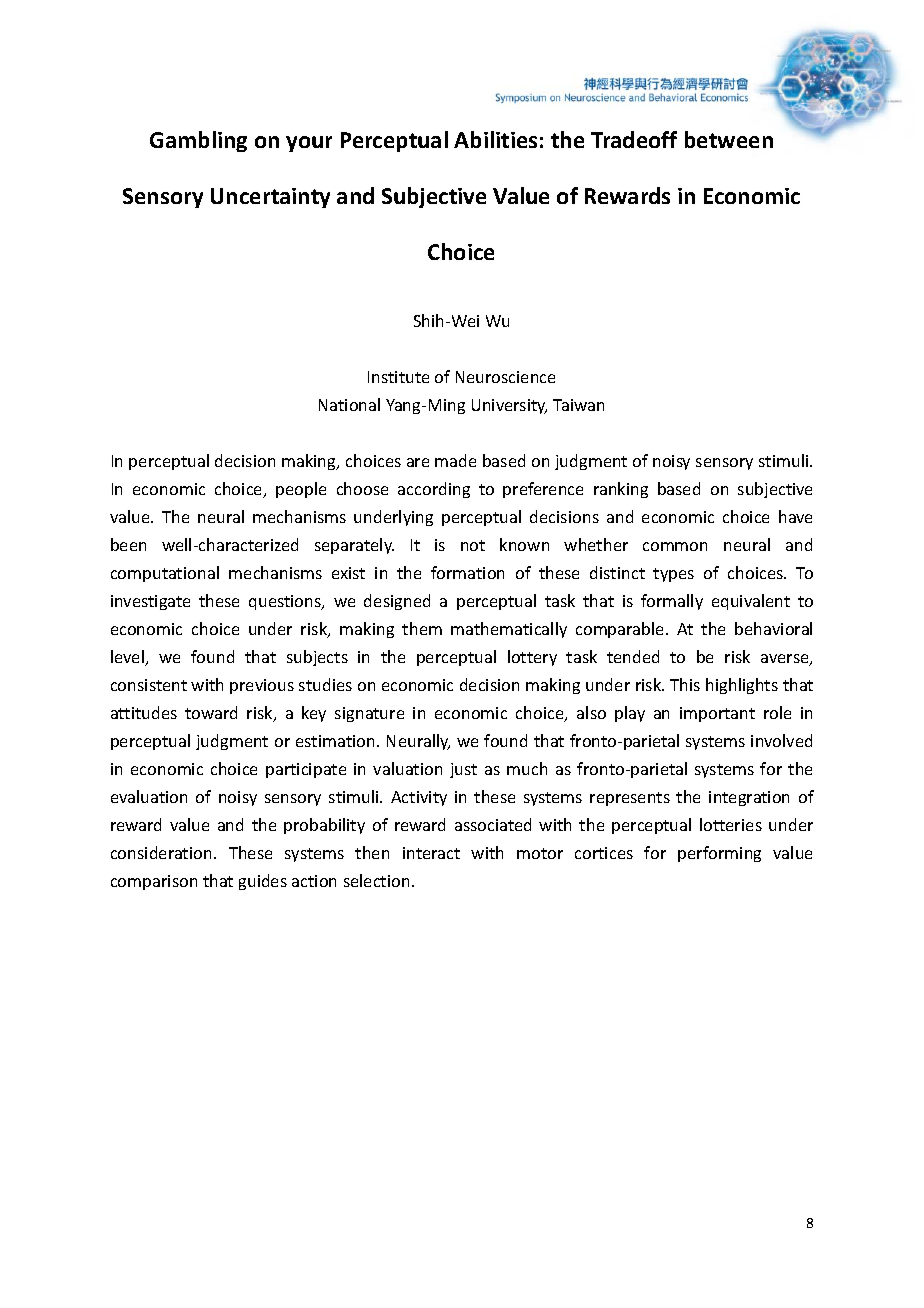  What do you see at coordinates (161, 852) in the image?
I see `consideration` at bounding box center [161, 852].
